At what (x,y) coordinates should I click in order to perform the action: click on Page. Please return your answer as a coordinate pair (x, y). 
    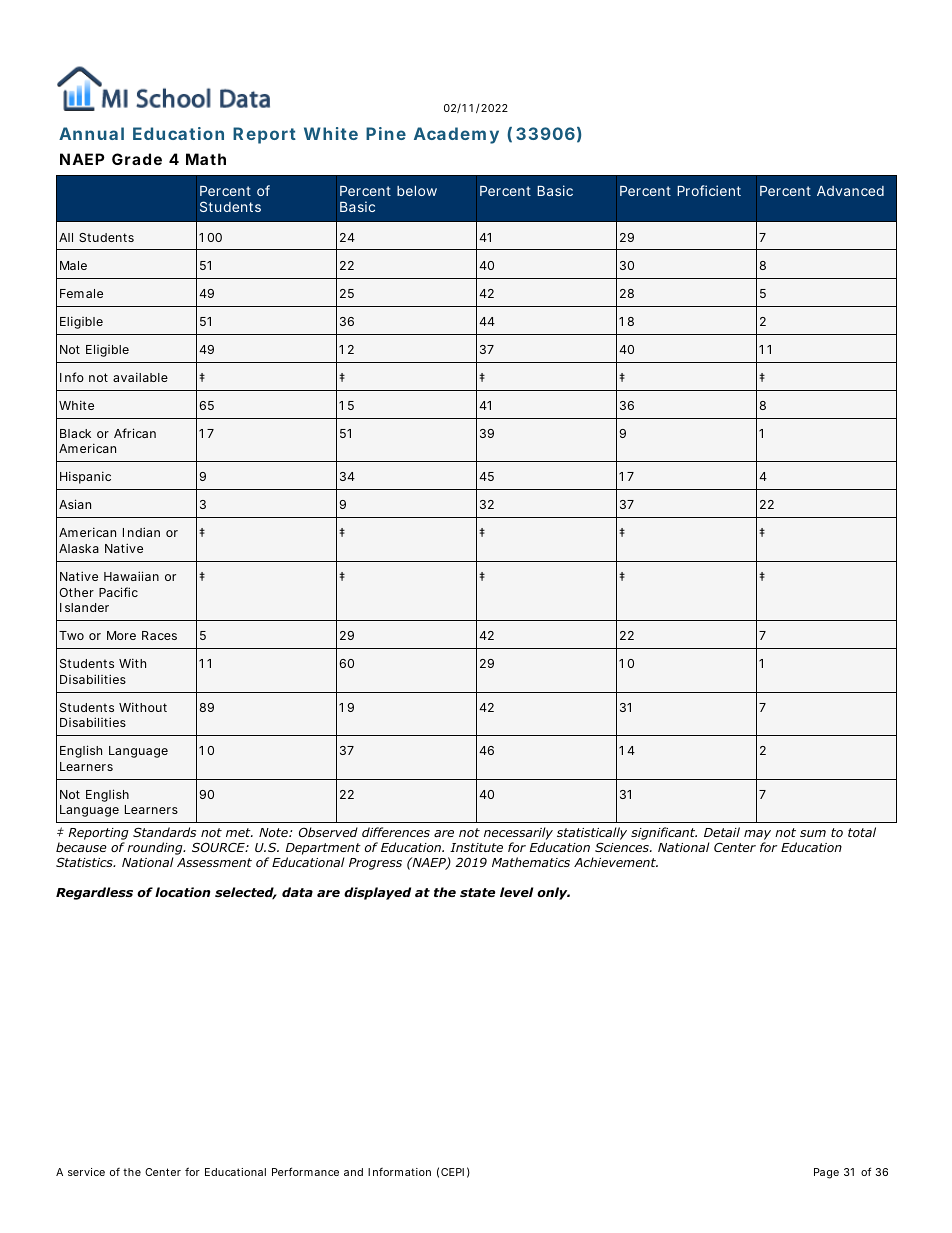
    Looking at the image, I should click on (826, 1173).
